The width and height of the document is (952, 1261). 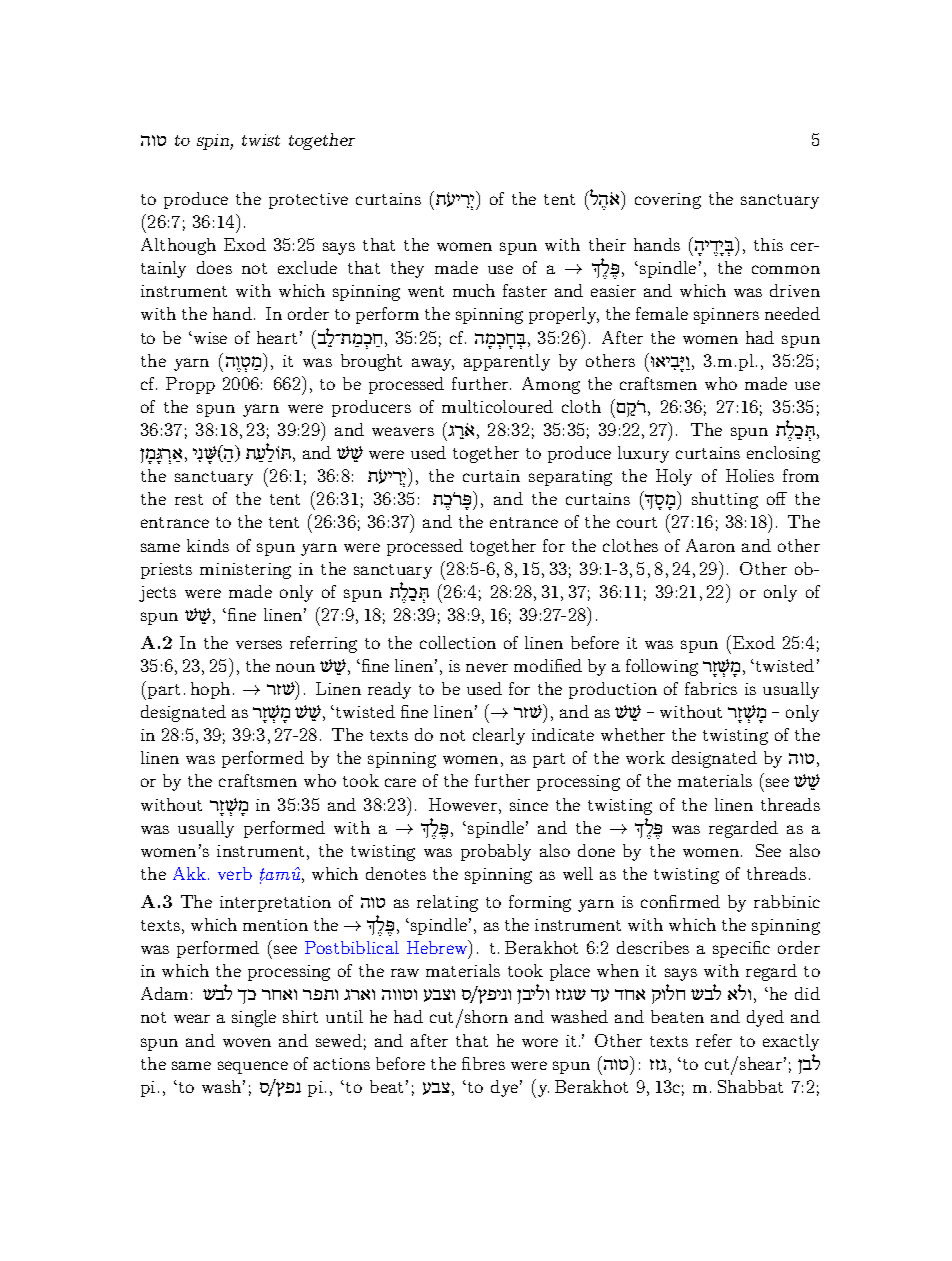 I want to click on much, so click(x=474, y=290).
